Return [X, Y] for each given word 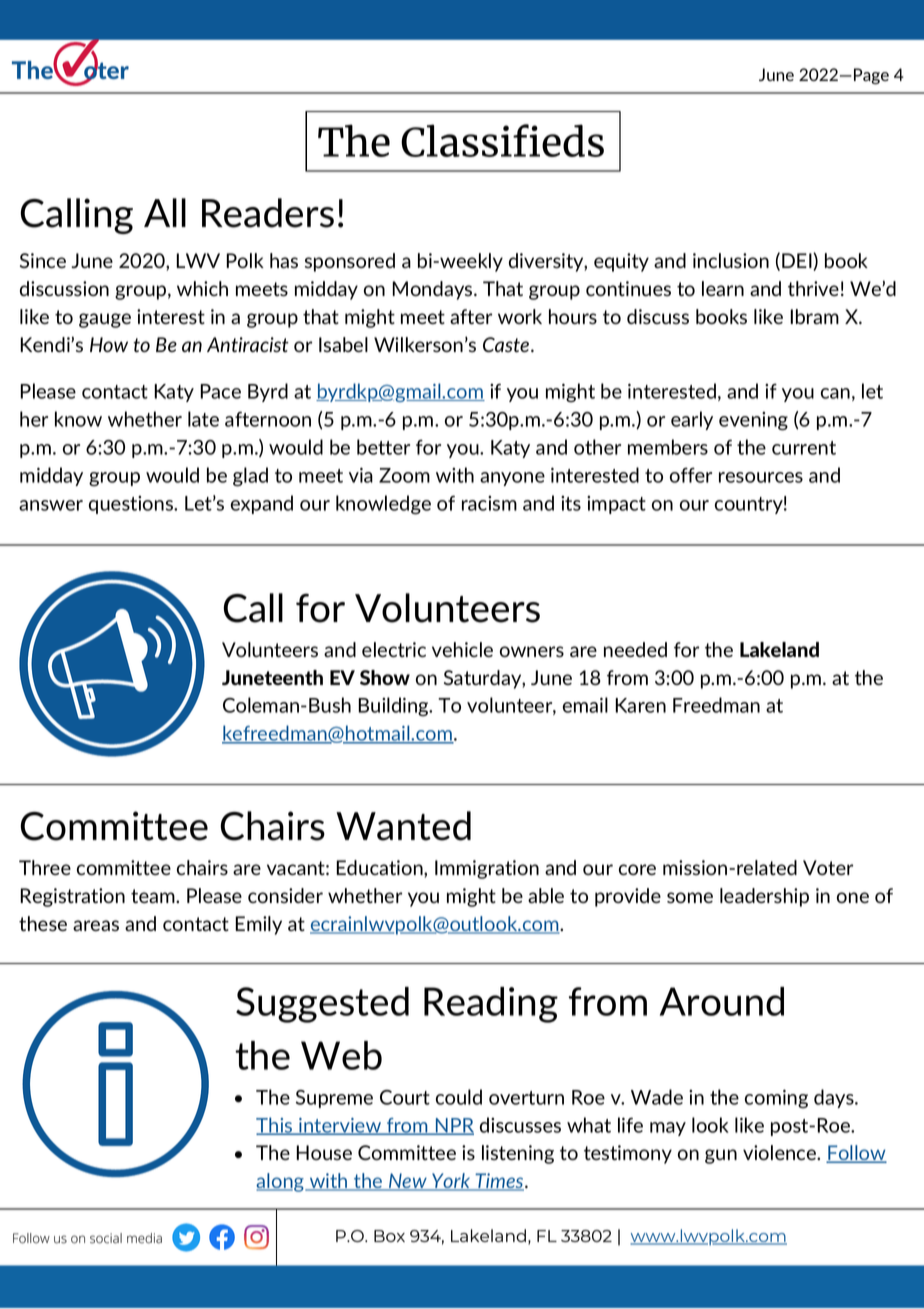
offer [691, 475]
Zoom [404, 475]
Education [380, 869]
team [154, 896]
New [408, 1182]
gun [721, 1156]
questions [132, 505]
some [690, 897]
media [144, 1238]
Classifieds [502, 140]
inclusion [731, 260]
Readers [268, 213]
